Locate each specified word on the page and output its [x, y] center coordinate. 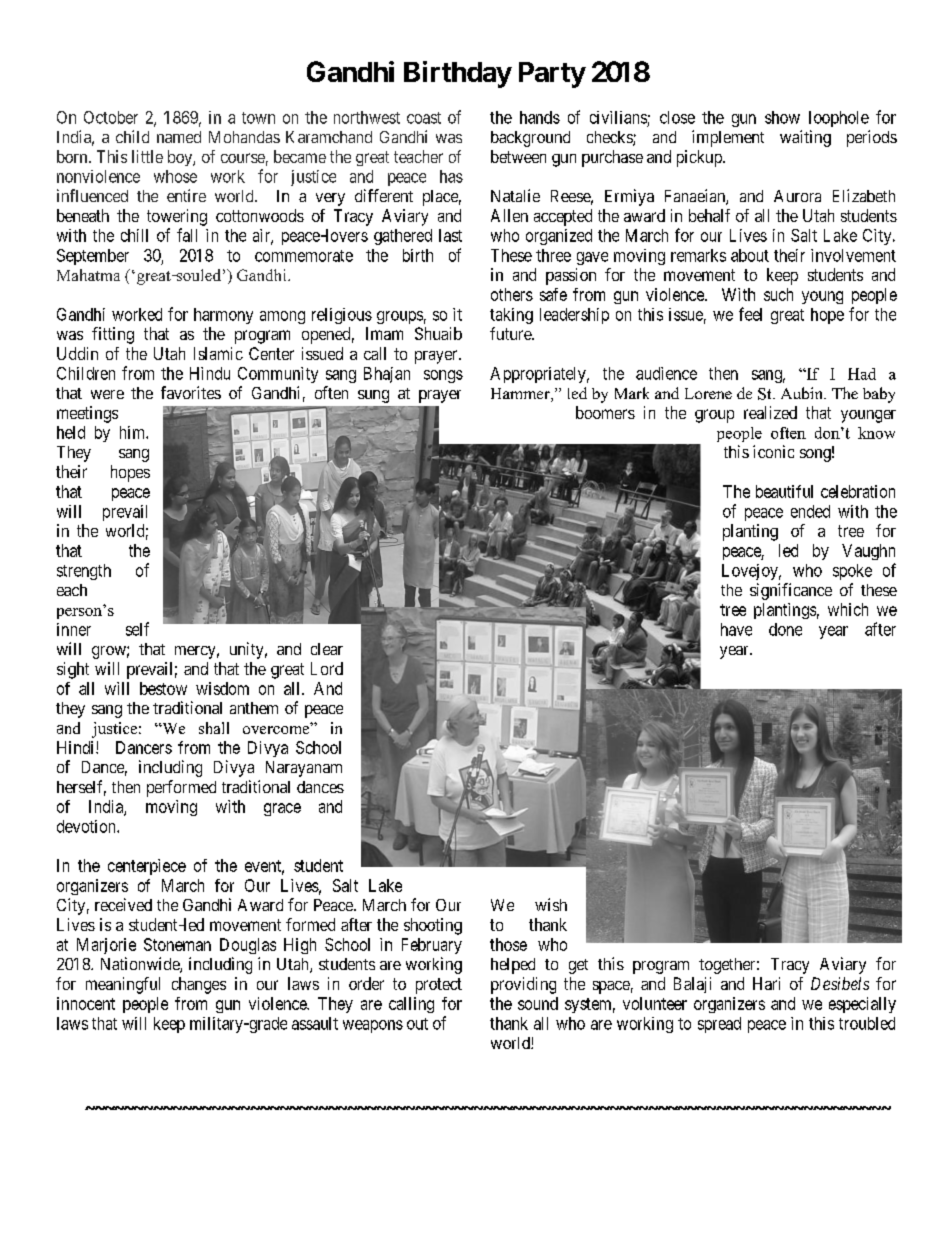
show [782, 117]
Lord [327, 668]
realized [770, 412]
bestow [163, 688]
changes [199, 985]
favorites [191, 392]
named [179, 137]
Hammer [521, 395]
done [785, 629]
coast [424, 118]
